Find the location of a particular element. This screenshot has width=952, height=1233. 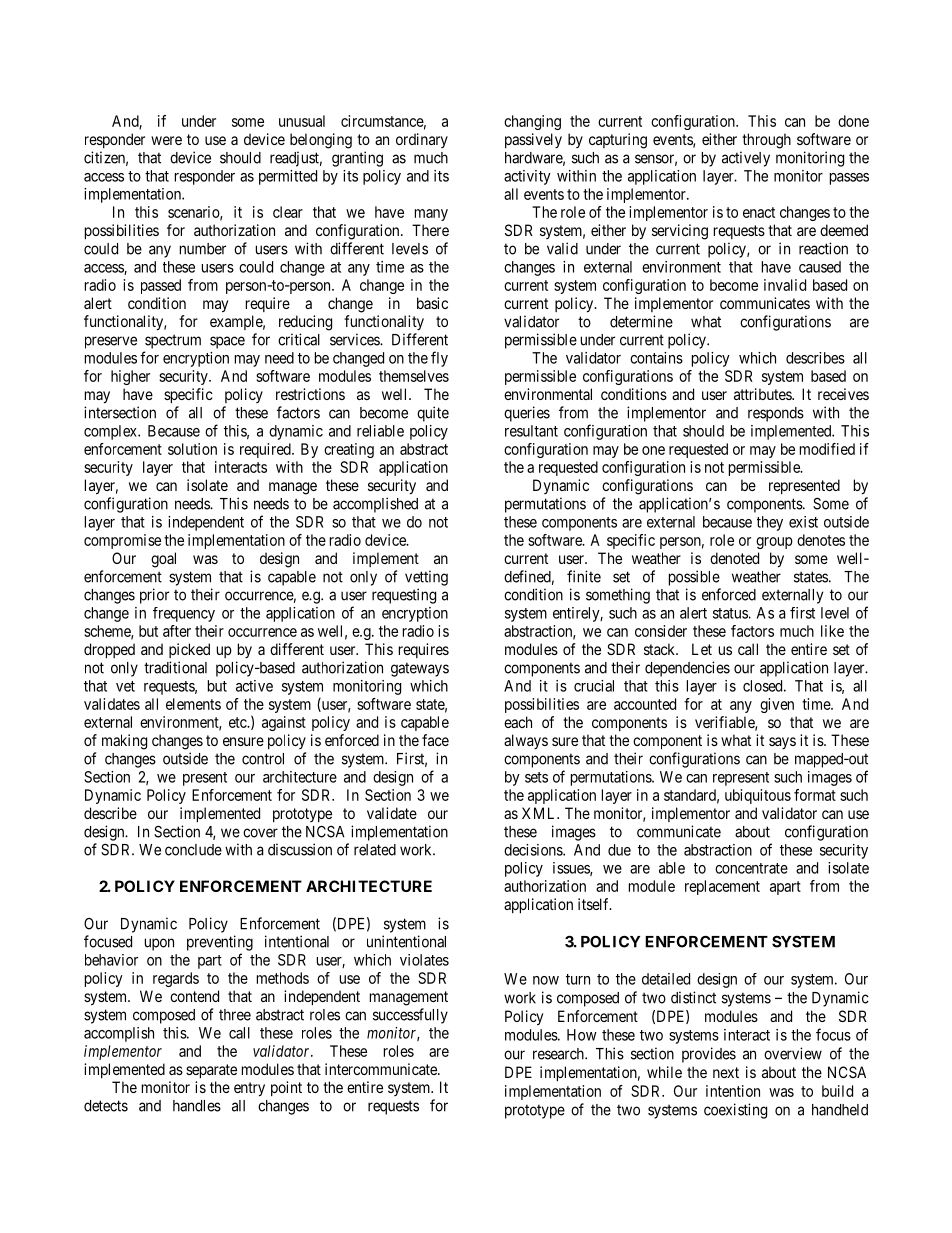

elements is located at coordinates (193, 704).
